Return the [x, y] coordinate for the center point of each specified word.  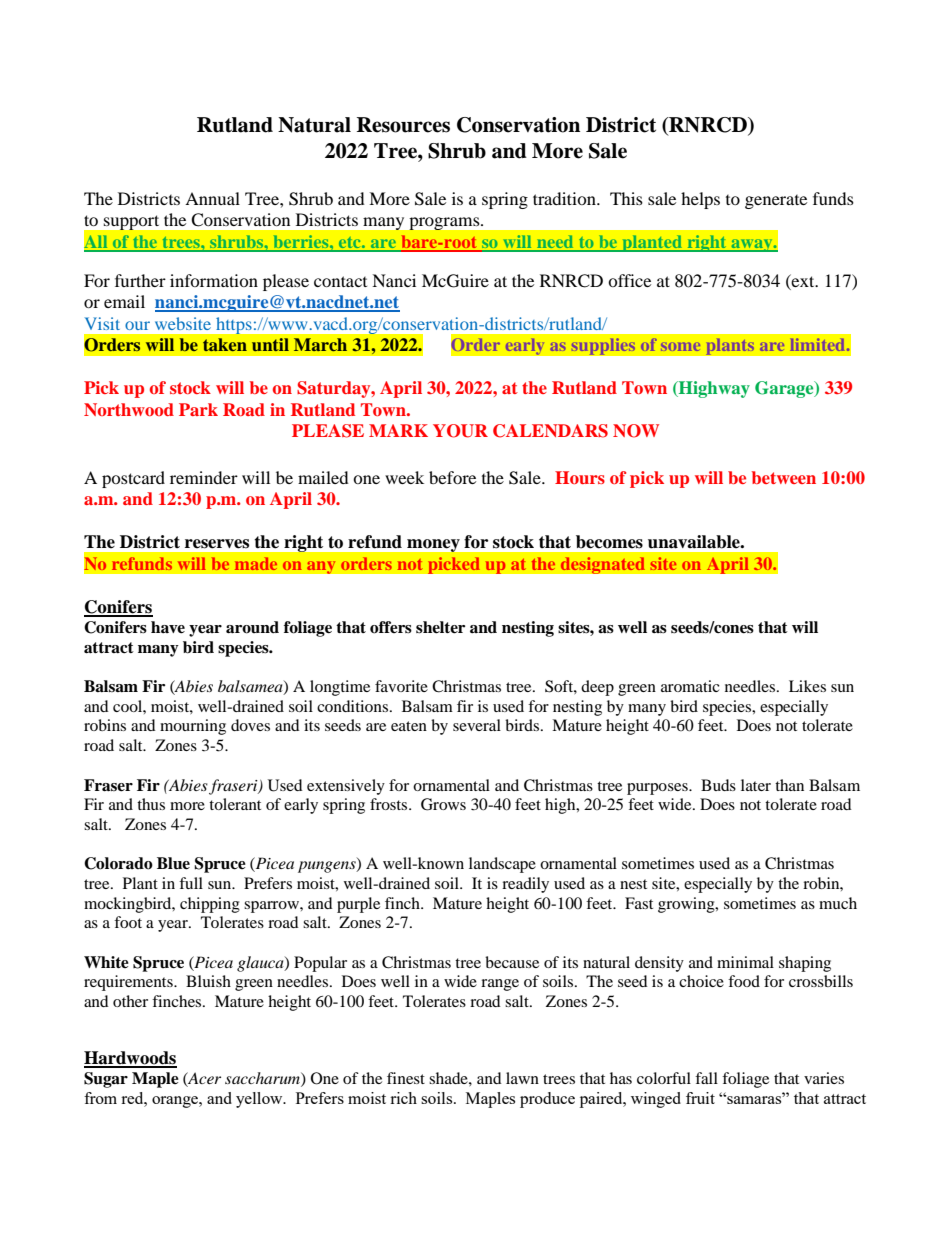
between [784, 477]
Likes [807, 686]
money [433, 545]
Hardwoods [130, 1059]
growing [687, 905]
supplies [603, 346]
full [191, 883]
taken [225, 344]
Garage [785, 389]
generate [776, 202]
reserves [217, 544]
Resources [403, 125]
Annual [212, 198]
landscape [502, 865]
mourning [193, 727]
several [477, 725]
